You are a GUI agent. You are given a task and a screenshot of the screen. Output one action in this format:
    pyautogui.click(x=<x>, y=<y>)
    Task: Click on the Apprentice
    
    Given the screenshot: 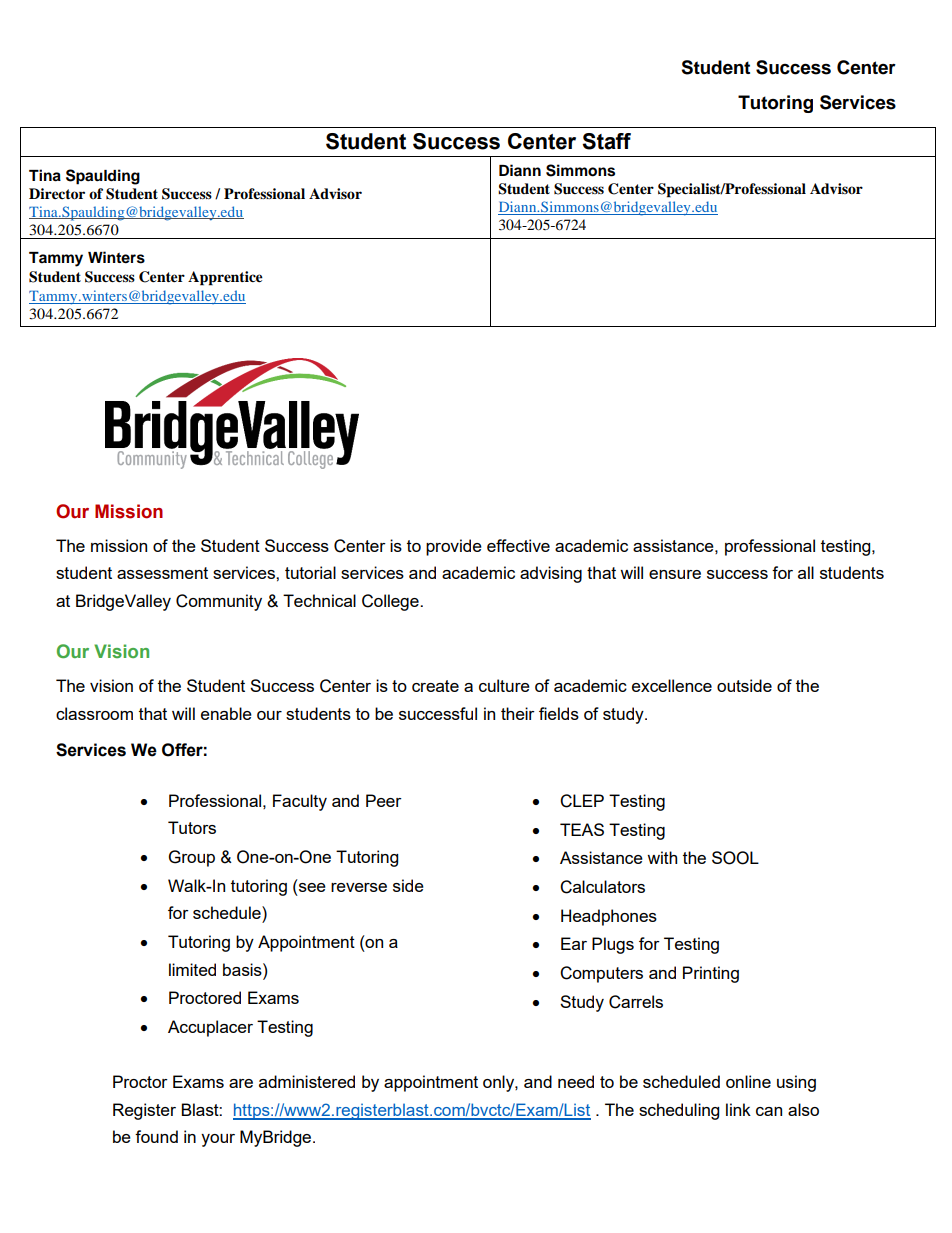 What is the action you would take?
    pyautogui.click(x=225, y=278)
